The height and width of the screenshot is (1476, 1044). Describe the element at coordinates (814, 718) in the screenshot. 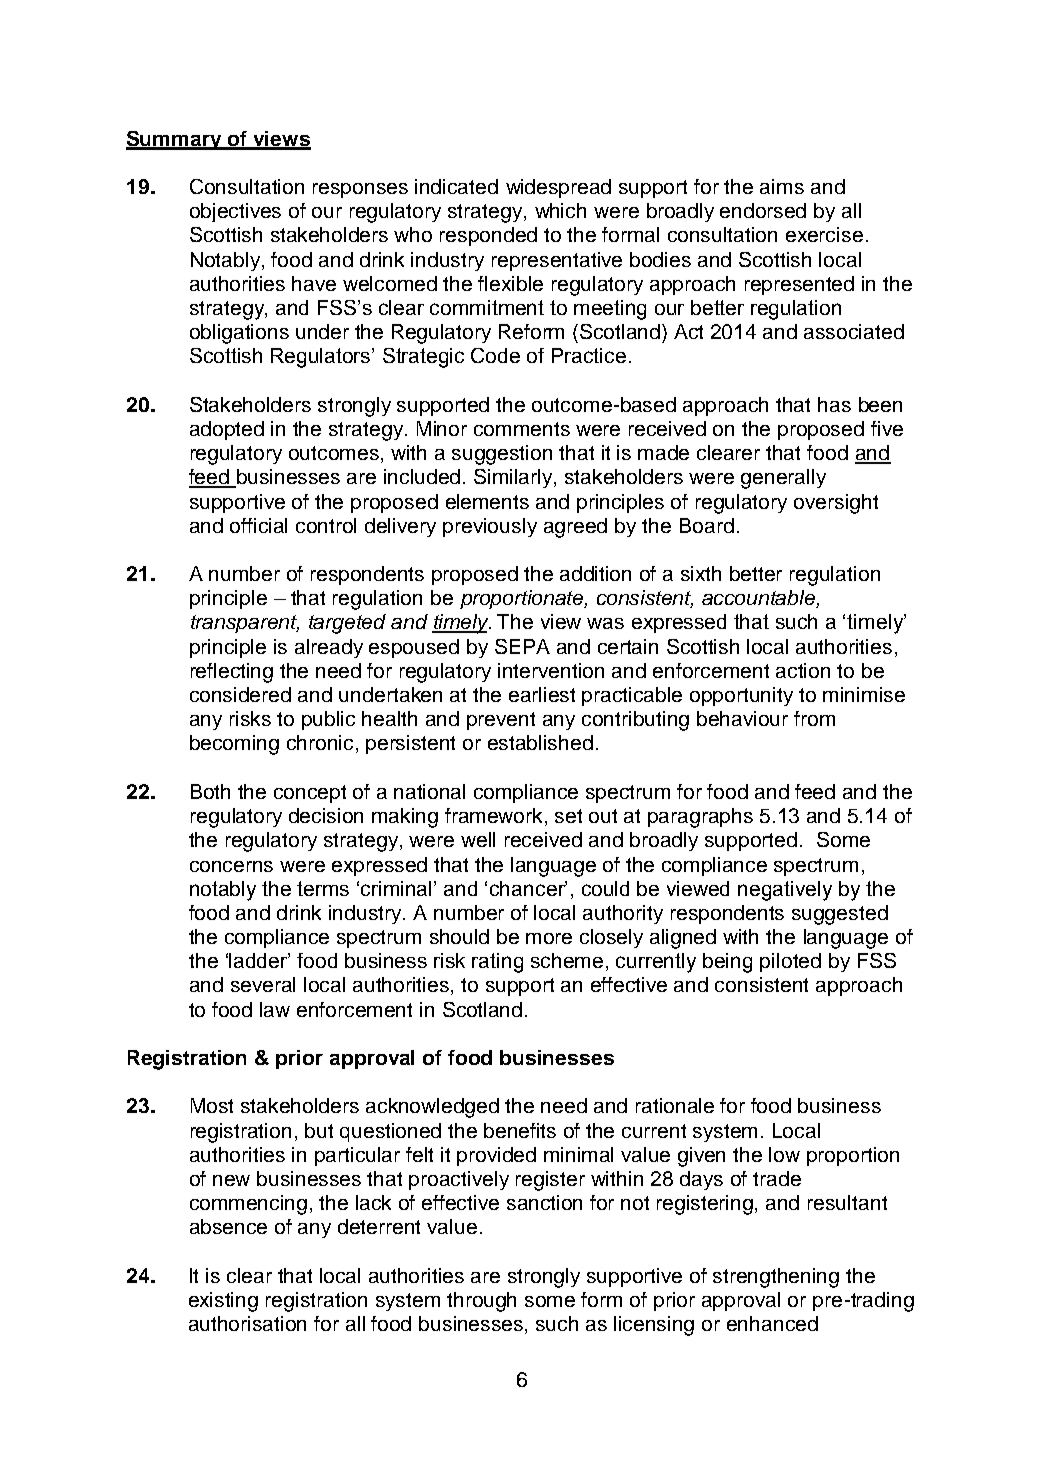

I see `from` at that location.
